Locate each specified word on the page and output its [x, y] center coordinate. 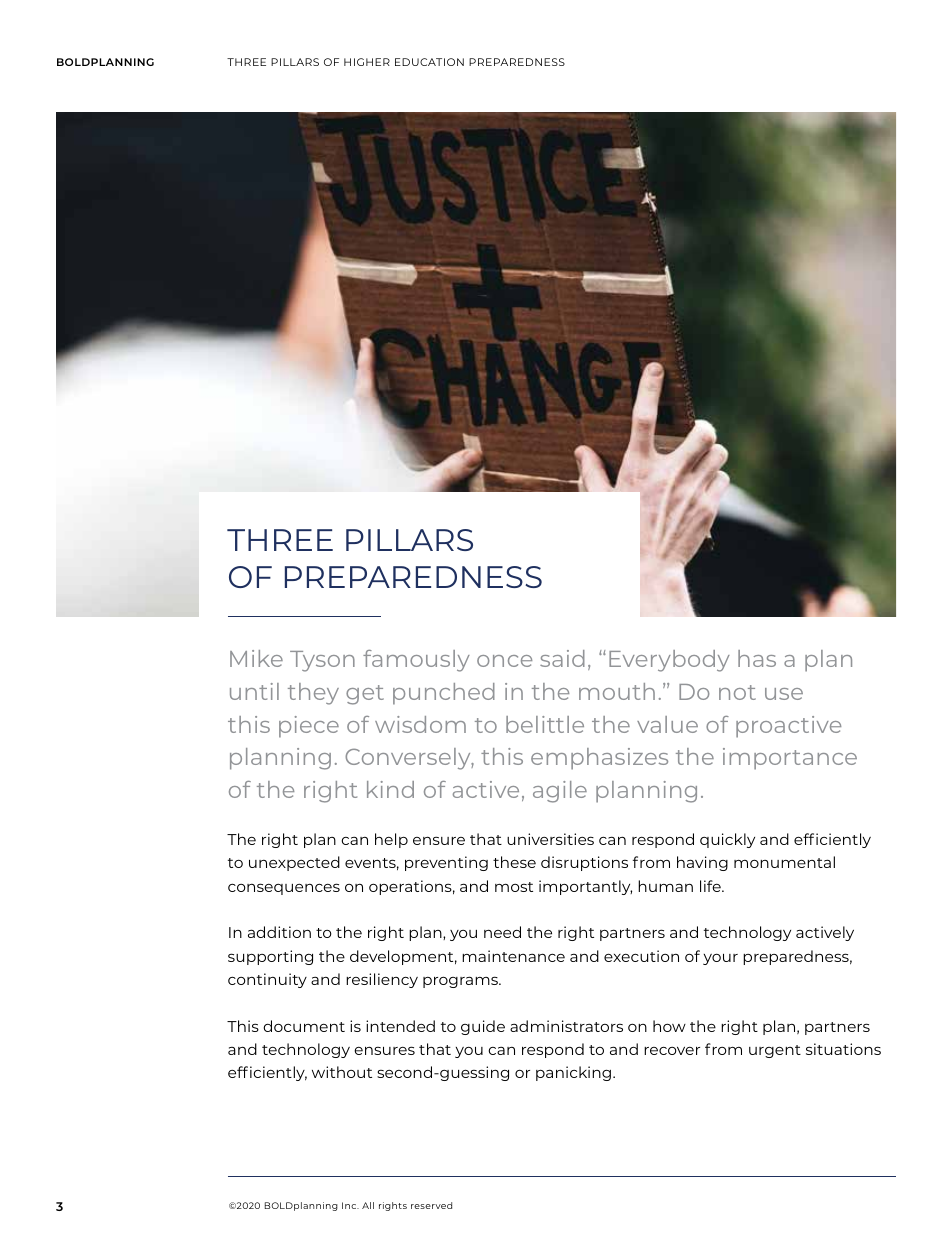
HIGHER [367, 62]
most [514, 887]
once [504, 661]
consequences [284, 889]
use [784, 694]
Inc [350, 1205]
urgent [775, 1051]
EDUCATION [429, 62]
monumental [784, 862]
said [562, 658]
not [737, 692]
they [313, 694]
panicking [575, 1073]
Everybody [669, 661]
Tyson [322, 661]
